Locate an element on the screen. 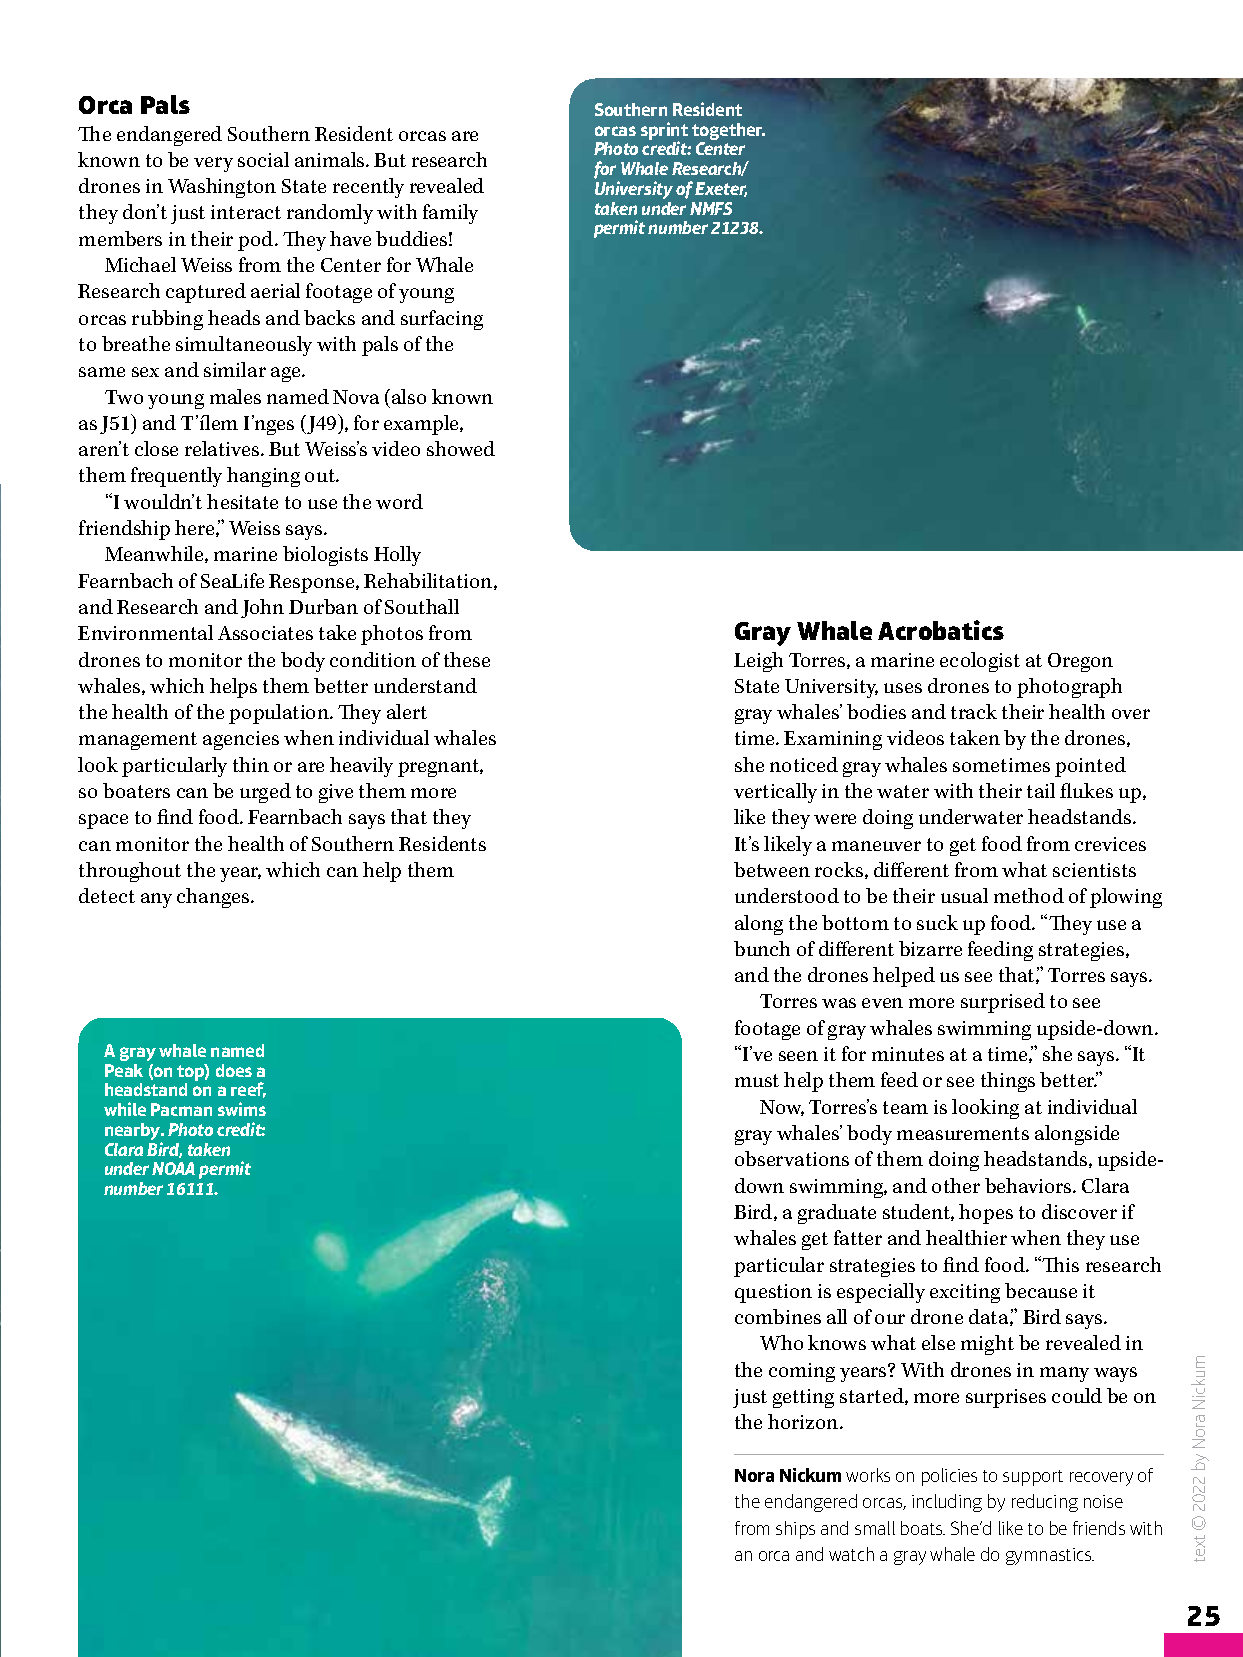  hesitate is located at coordinates (242, 501).
